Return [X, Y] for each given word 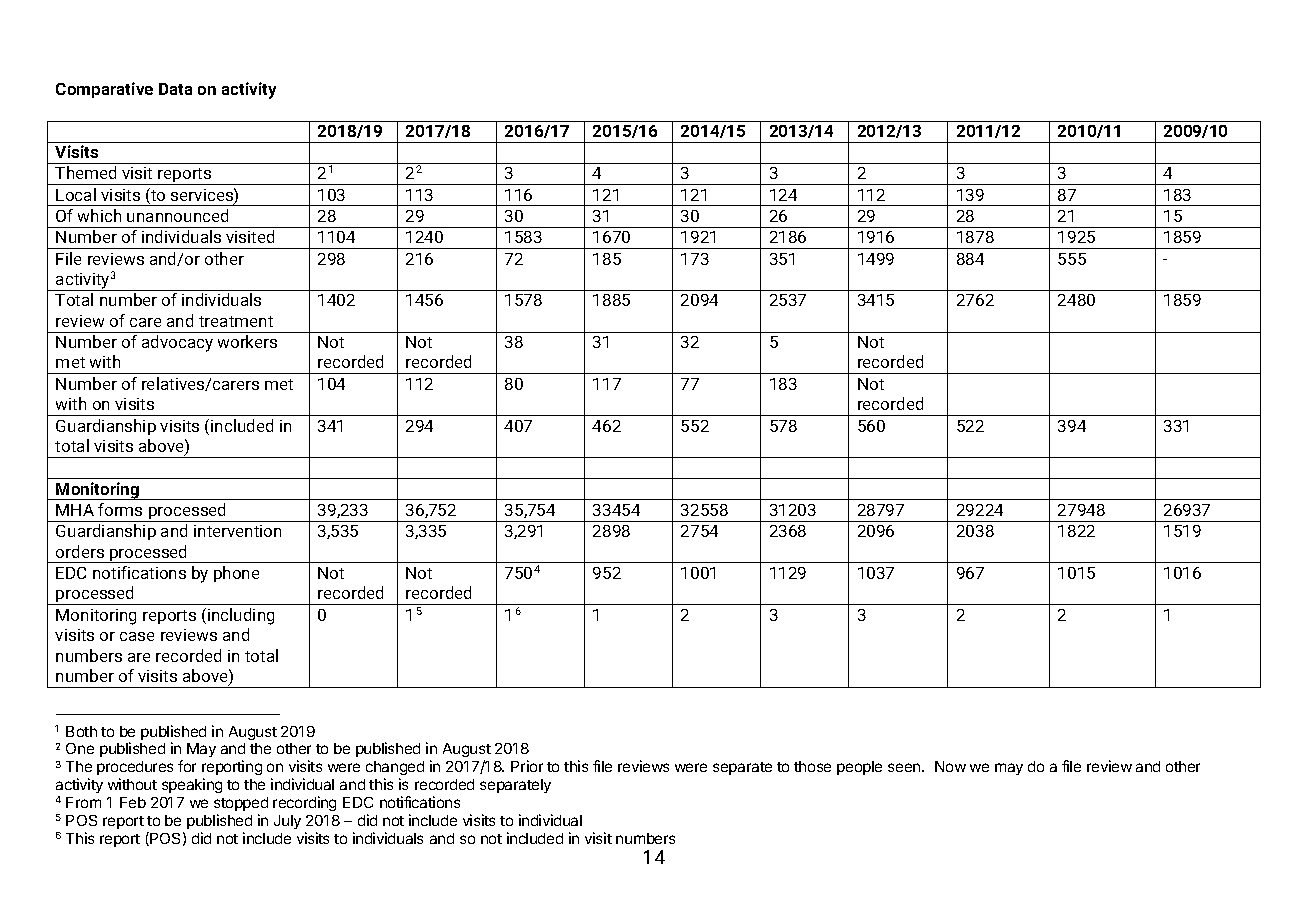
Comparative [104, 90]
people [859, 768]
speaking [192, 785]
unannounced [177, 215]
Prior [527, 766]
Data [175, 89]
